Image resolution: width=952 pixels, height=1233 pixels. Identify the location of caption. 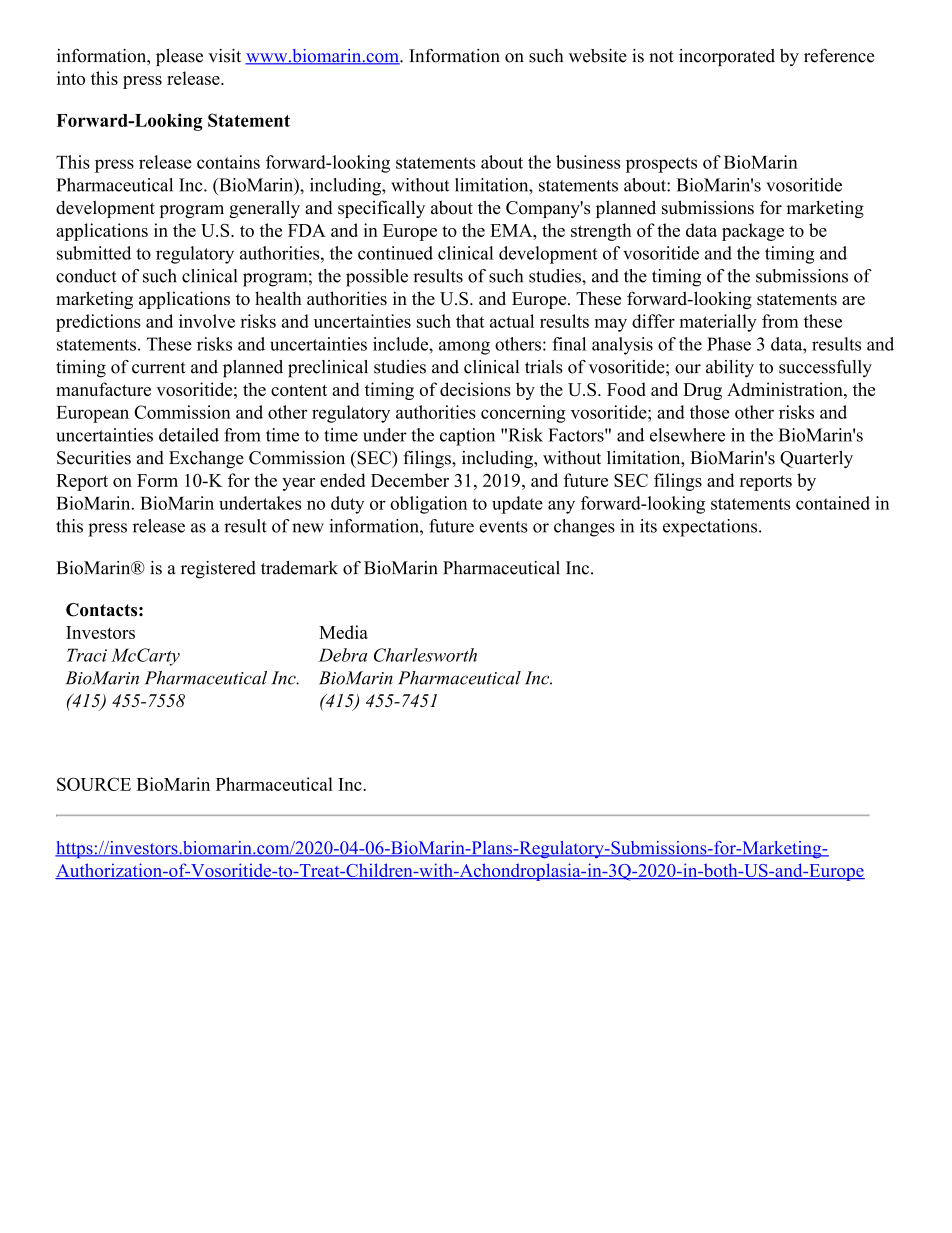
(467, 437).
